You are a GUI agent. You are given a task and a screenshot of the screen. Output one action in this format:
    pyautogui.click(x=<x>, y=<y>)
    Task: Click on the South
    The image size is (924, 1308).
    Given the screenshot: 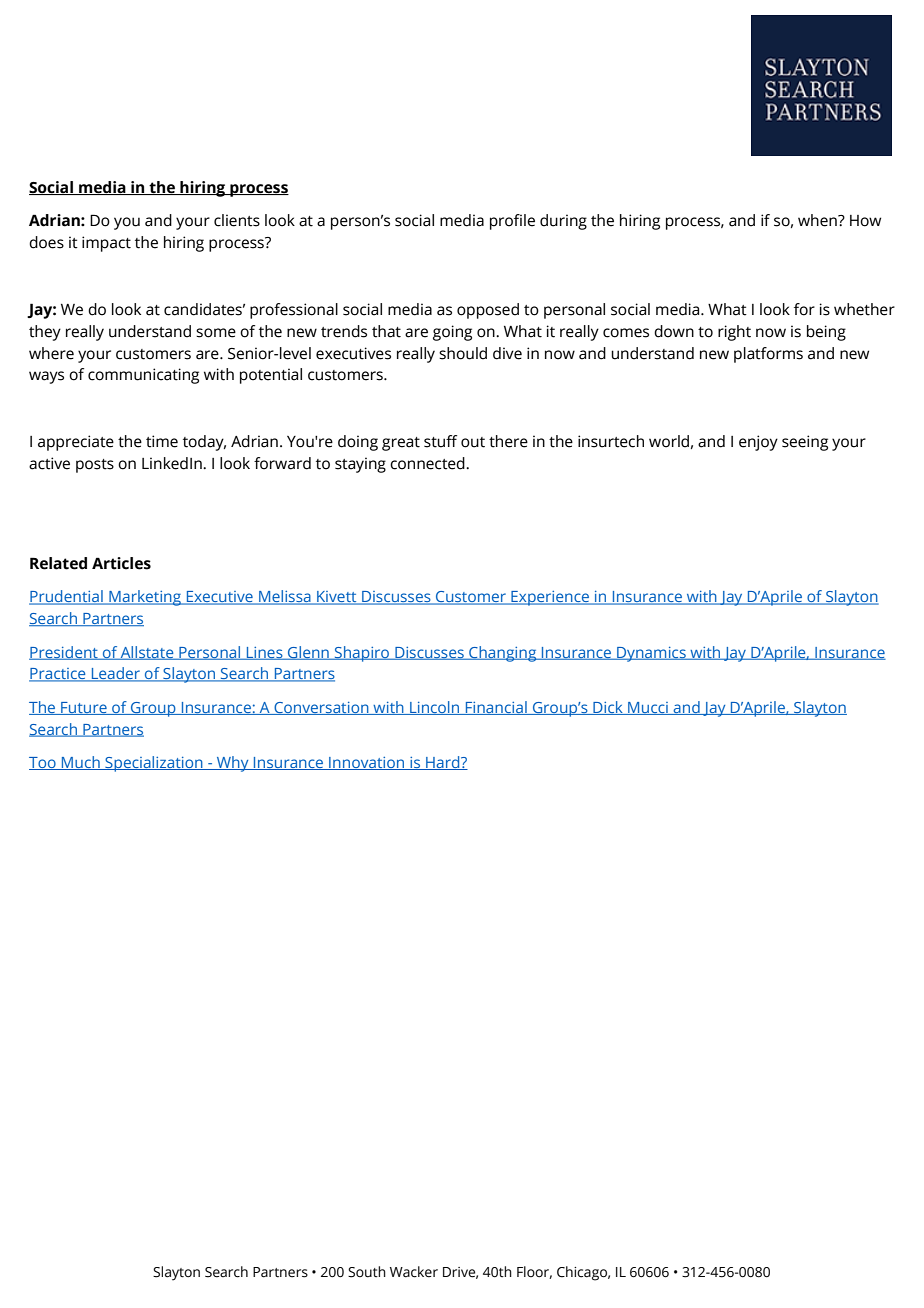 What is the action you would take?
    pyautogui.click(x=367, y=1272)
